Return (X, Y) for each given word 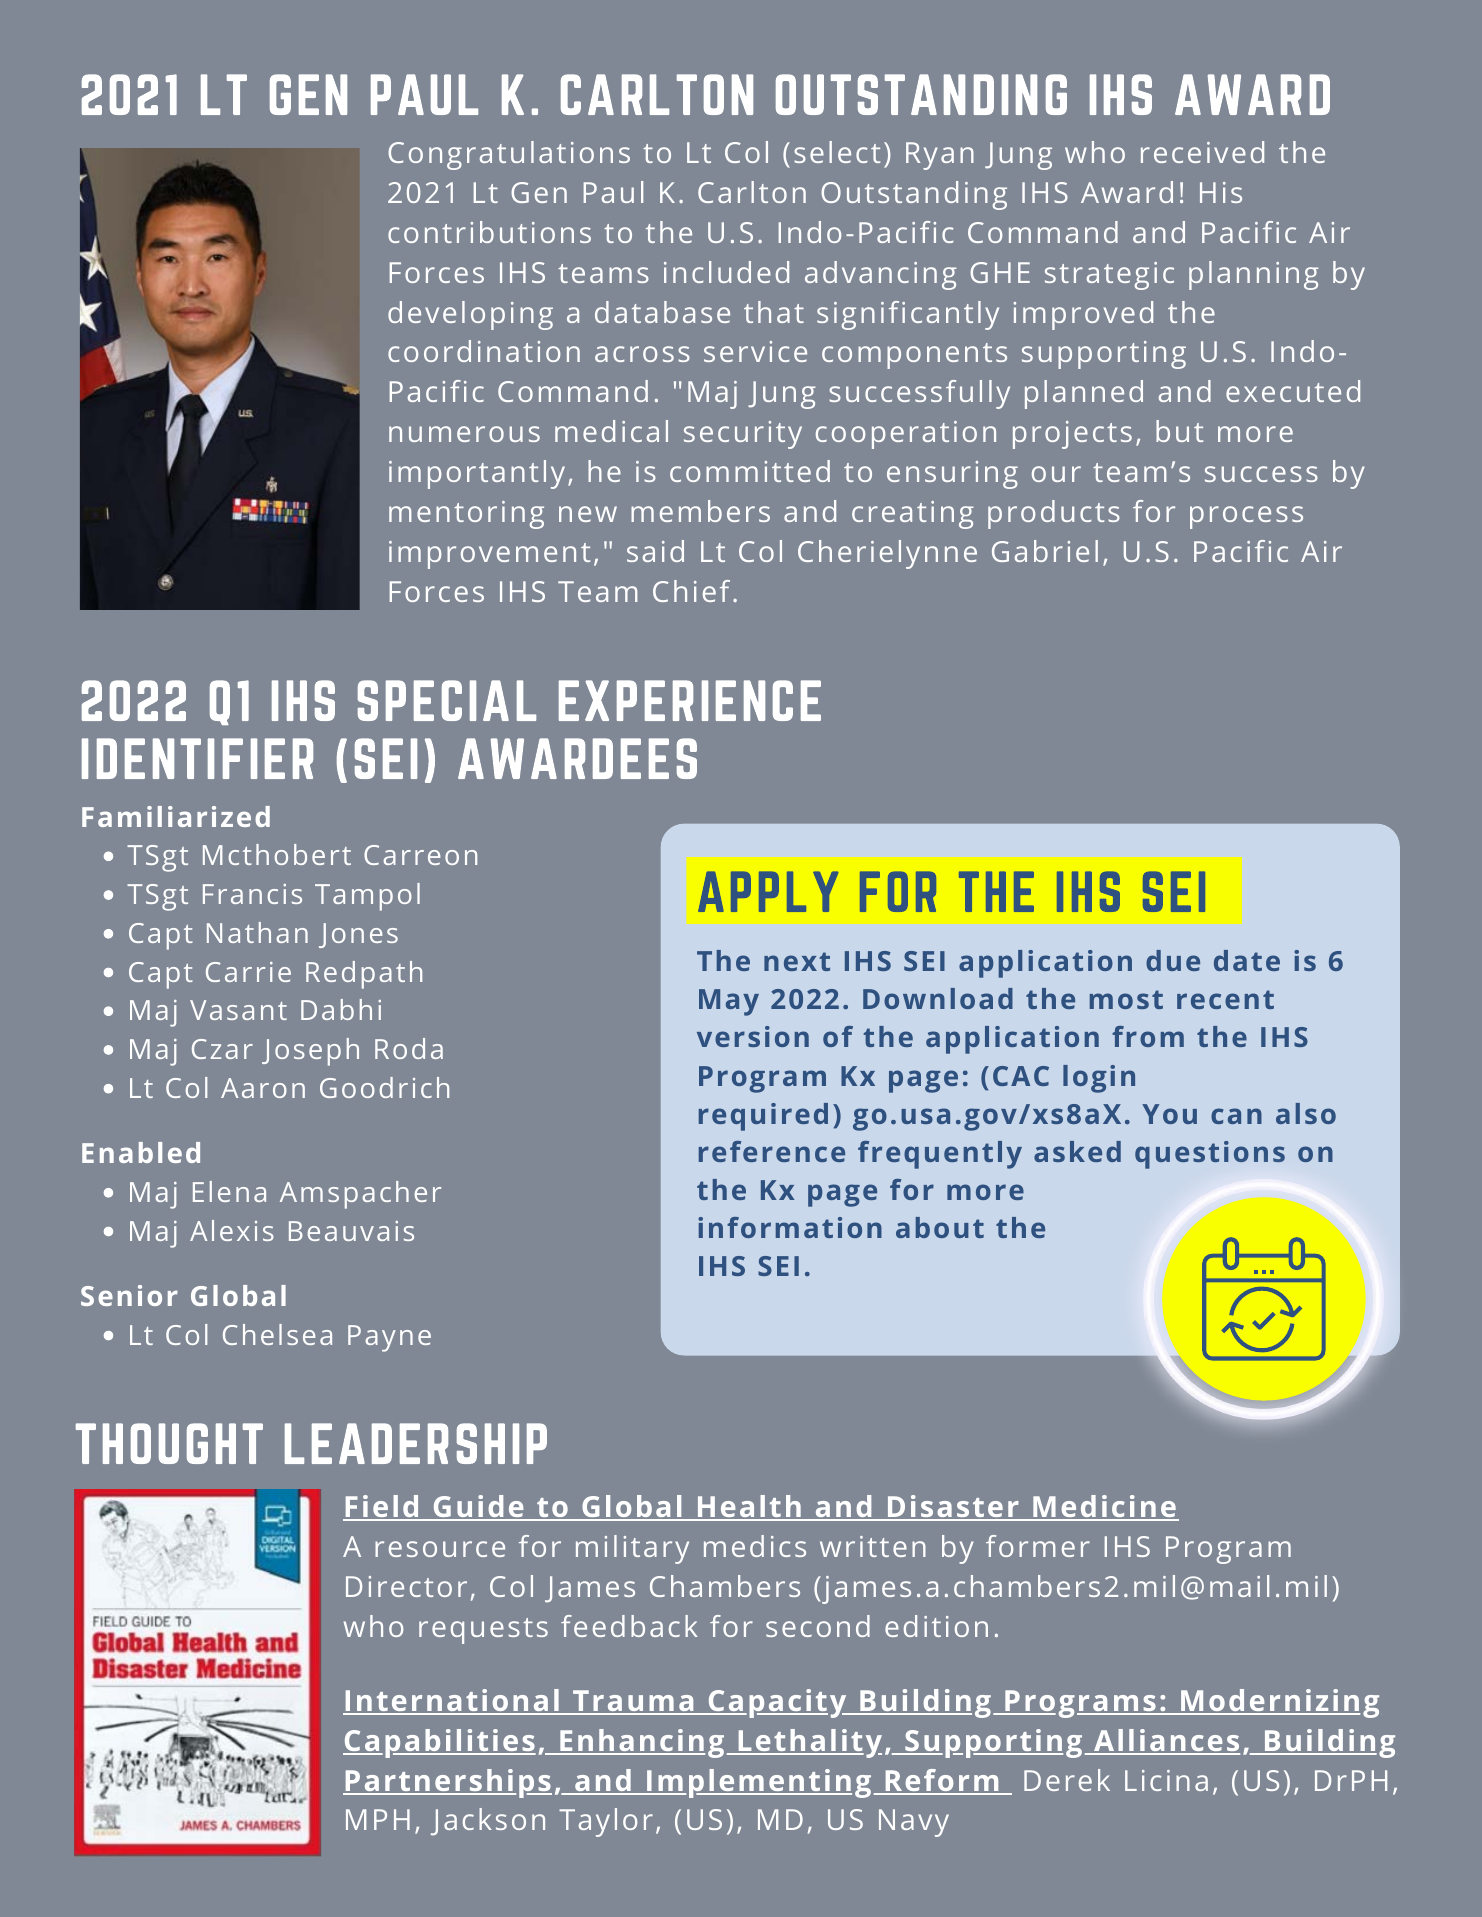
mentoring (466, 515)
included (726, 272)
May (729, 1002)
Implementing (758, 1783)
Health (749, 1507)
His (1221, 192)
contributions (489, 232)
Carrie (248, 972)
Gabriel (1045, 551)
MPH (378, 1819)
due (1173, 960)
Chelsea (277, 1334)
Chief (691, 591)
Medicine (1104, 1507)
